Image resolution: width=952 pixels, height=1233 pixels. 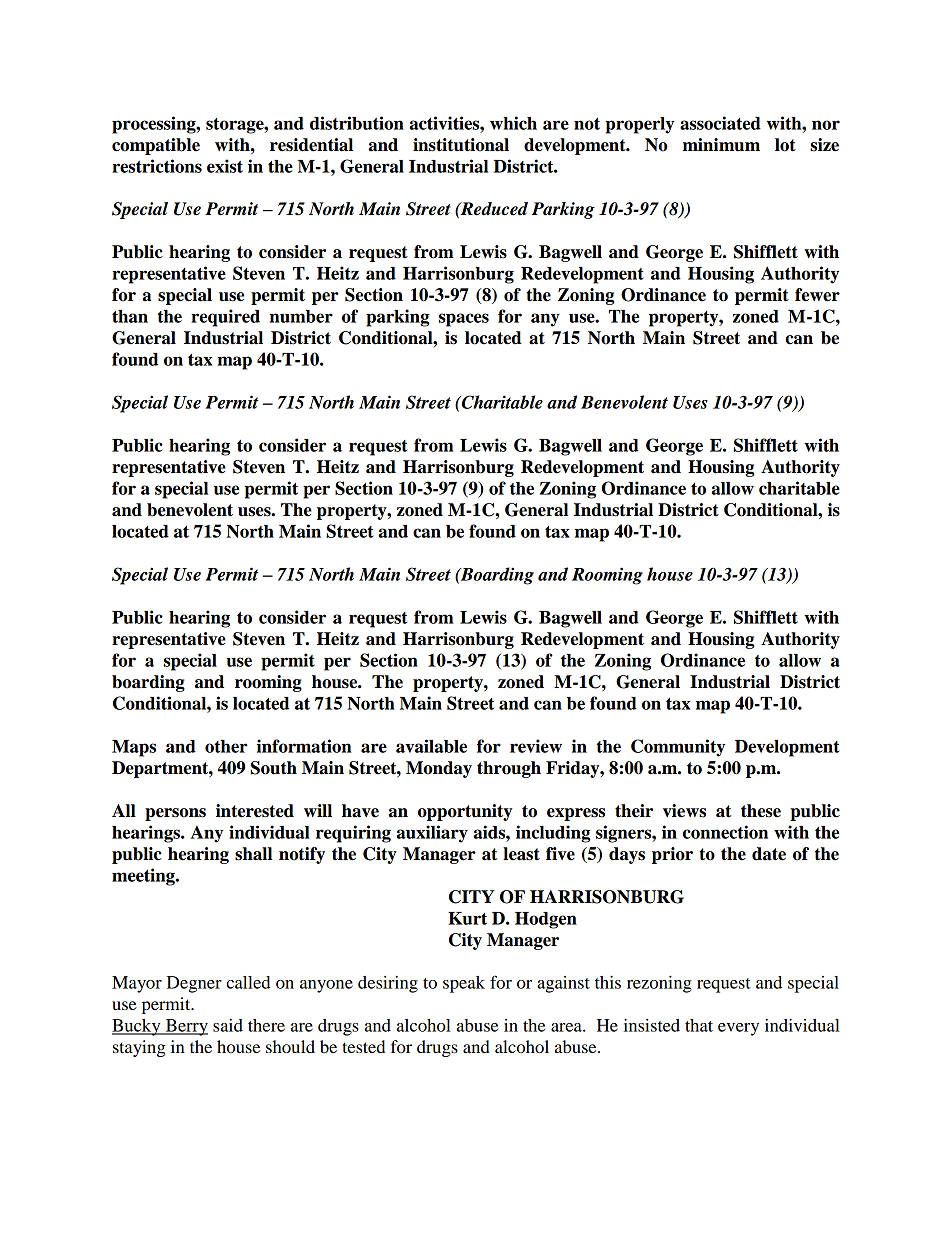 What do you see at coordinates (721, 145) in the document?
I see `minimum` at bounding box center [721, 145].
